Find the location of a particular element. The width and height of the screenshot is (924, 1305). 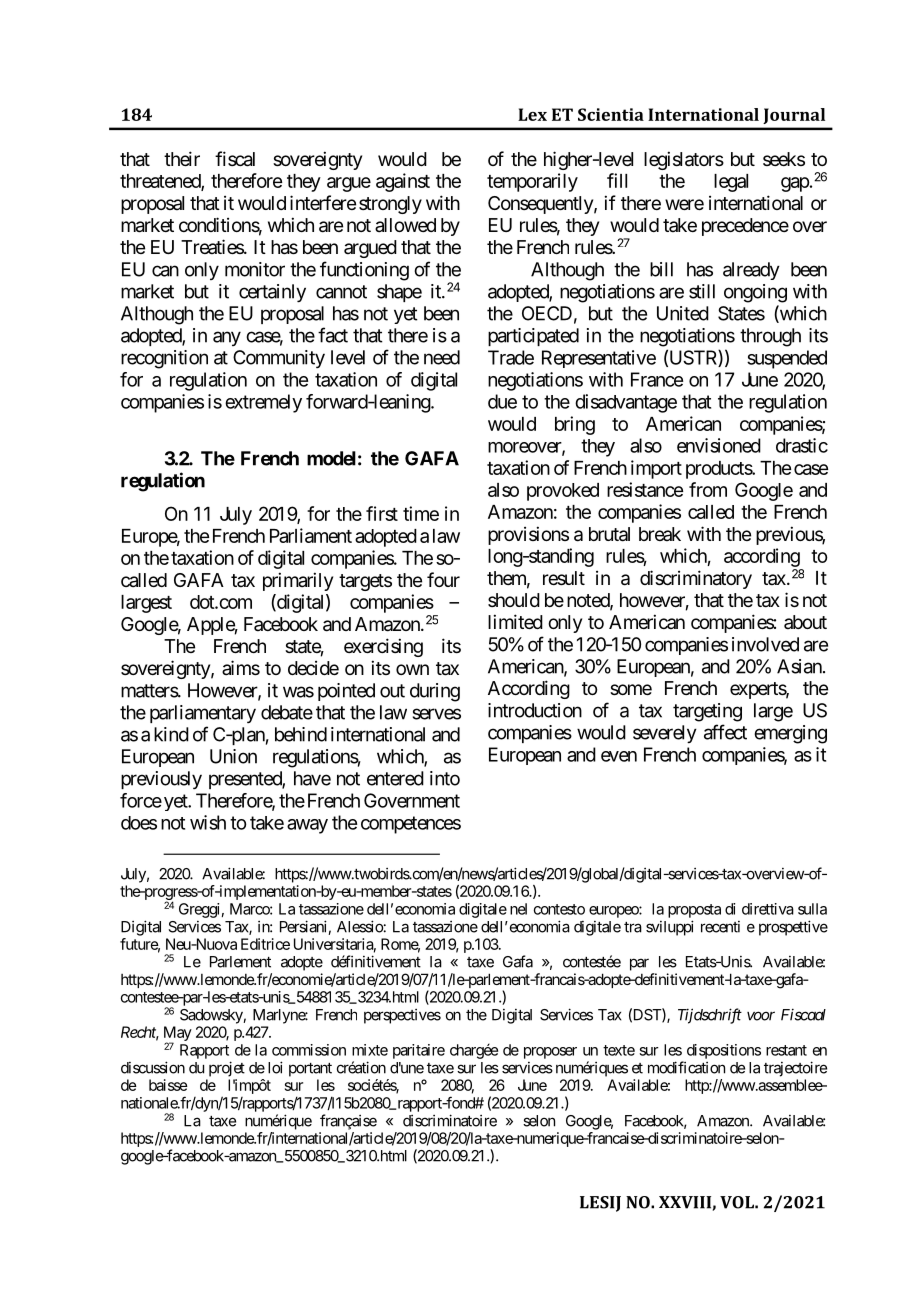

into is located at coordinates (445, 778).
